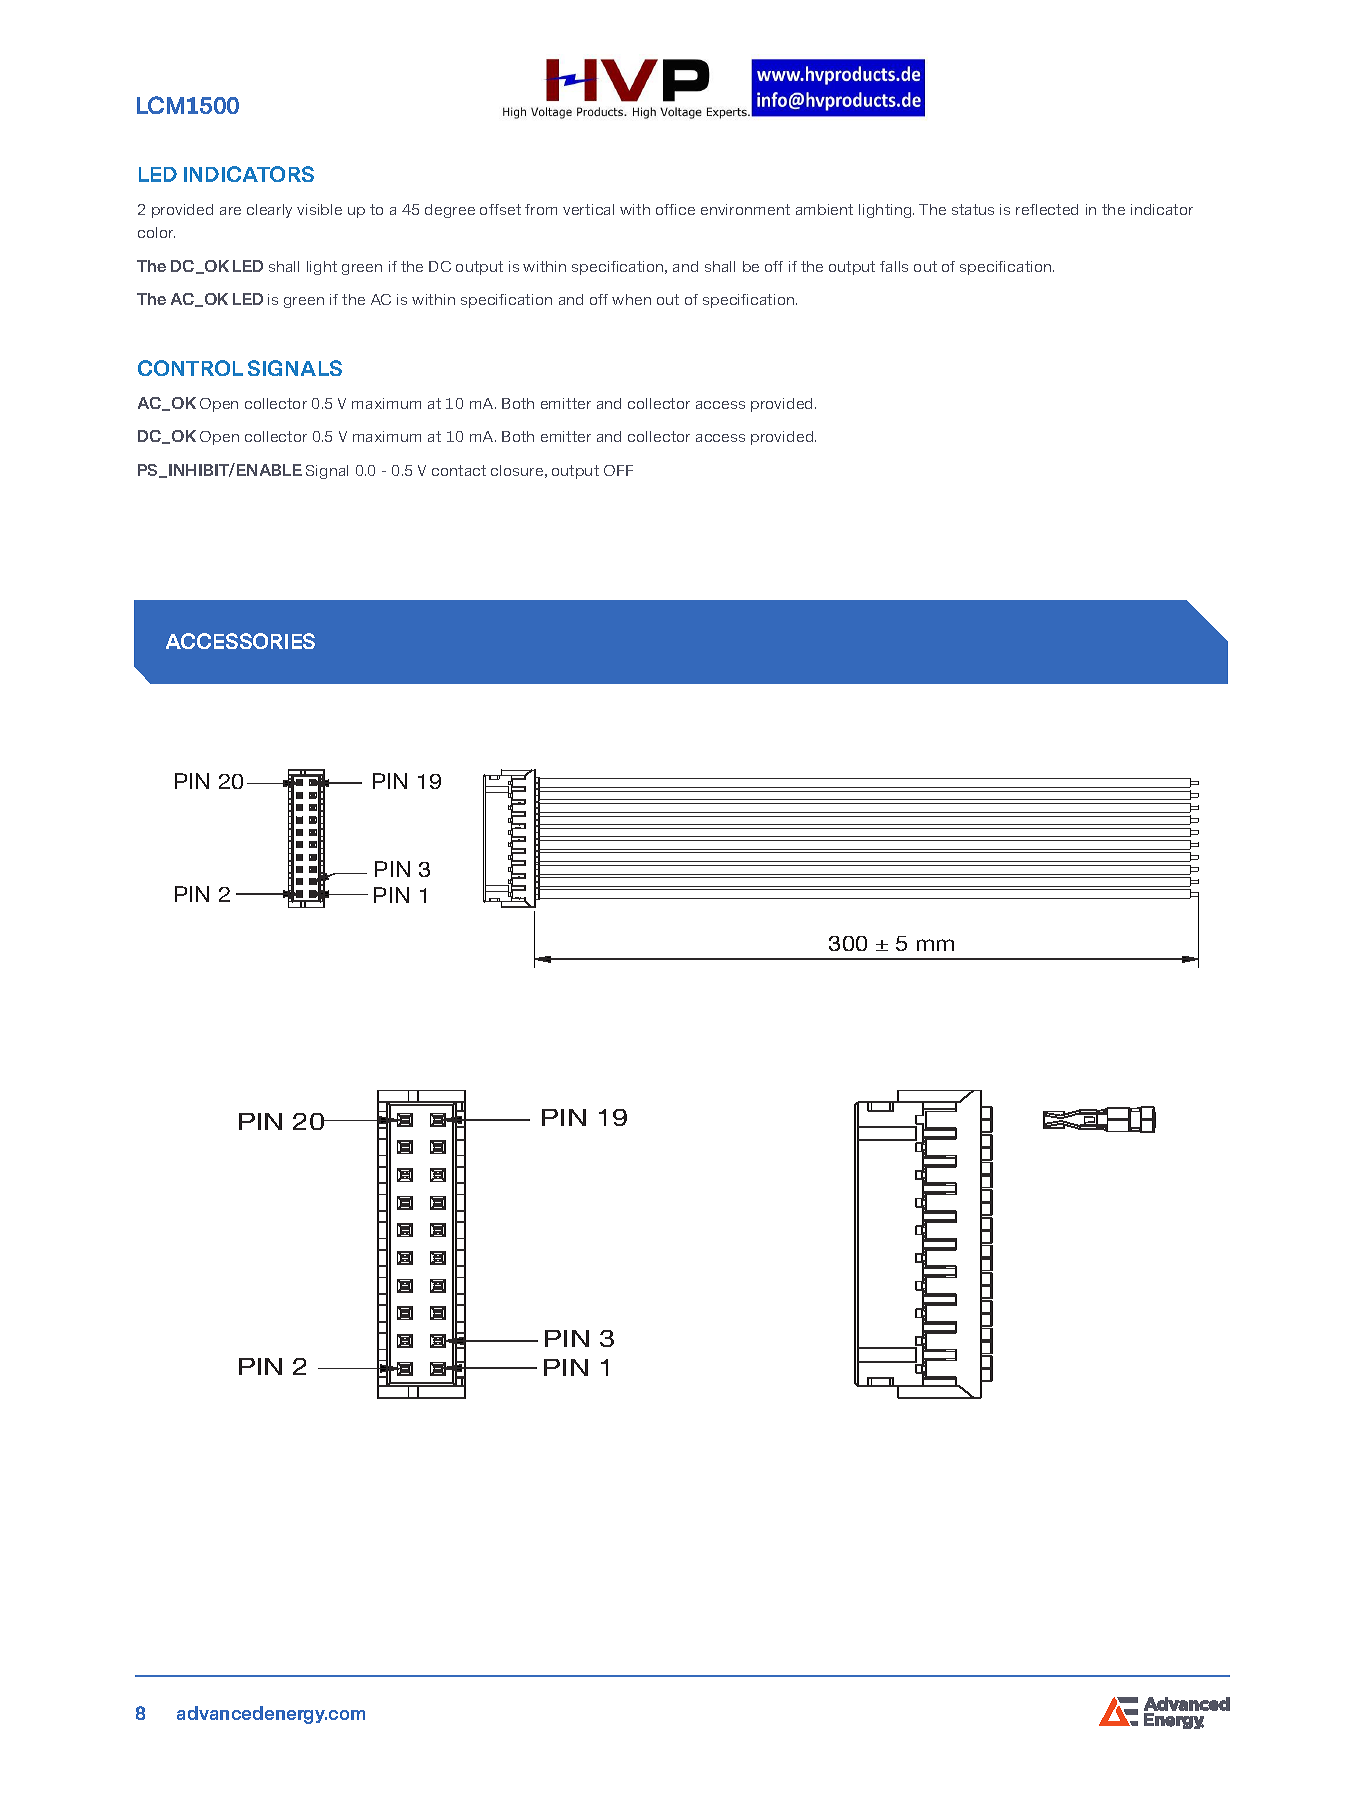 This screenshot has width=1365, height=1816. What do you see at coordinates (269, 211) in the screenshot?
I see `clearly` at bounding box center [269, 211].
